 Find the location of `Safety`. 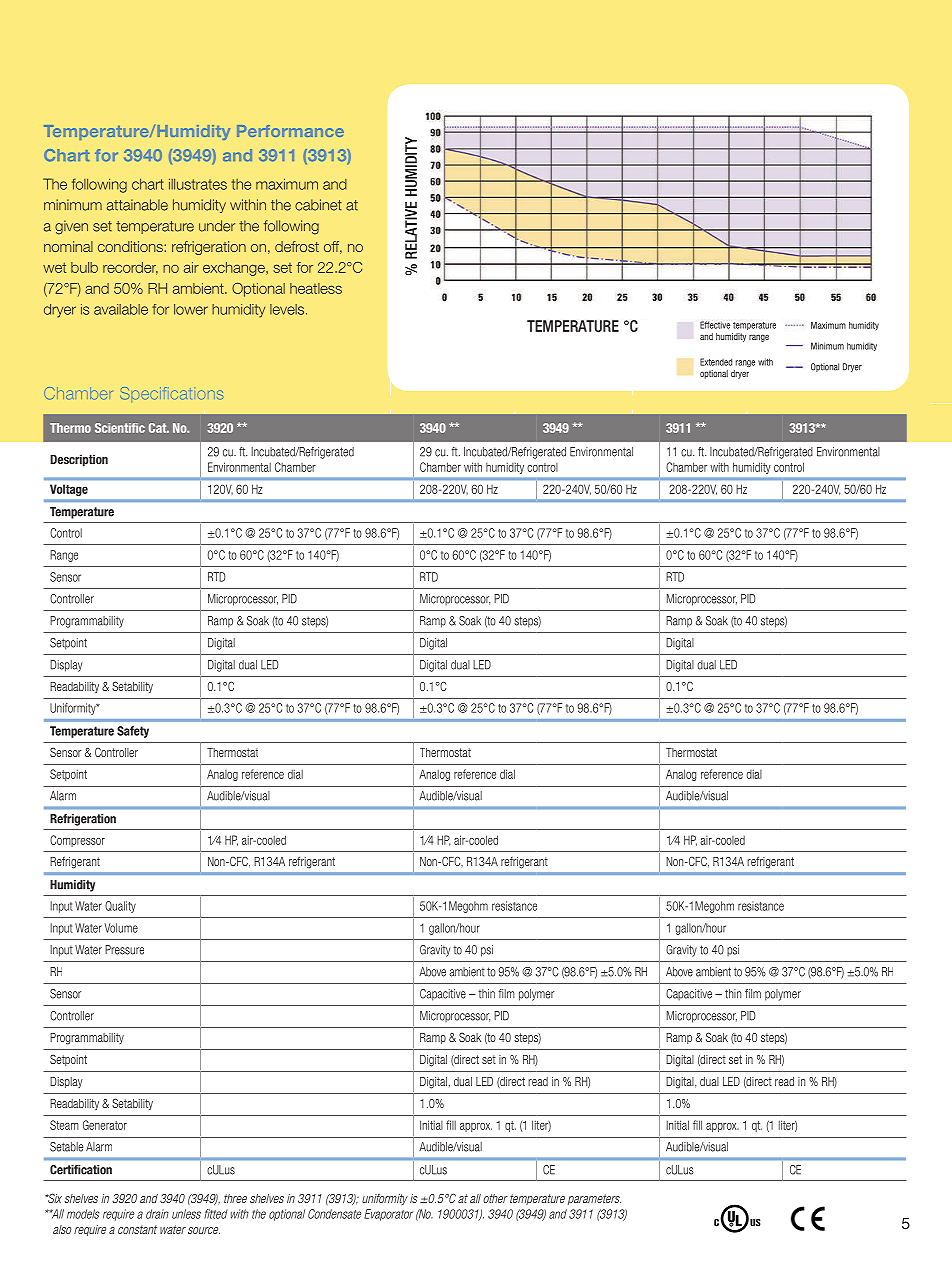

Safety is located at coordinates (133, 732).
